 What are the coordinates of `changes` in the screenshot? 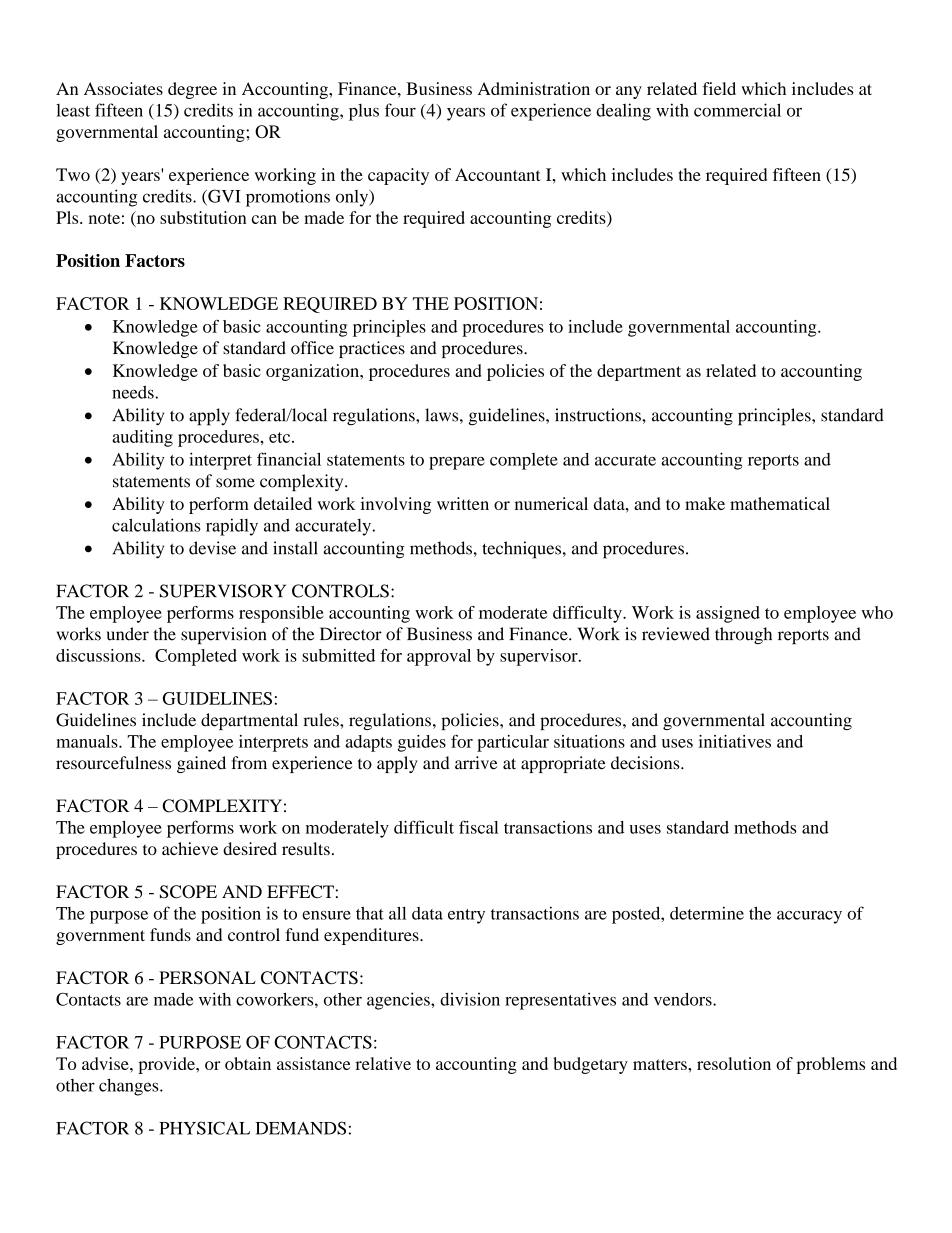 It's located at (130, 1087).
